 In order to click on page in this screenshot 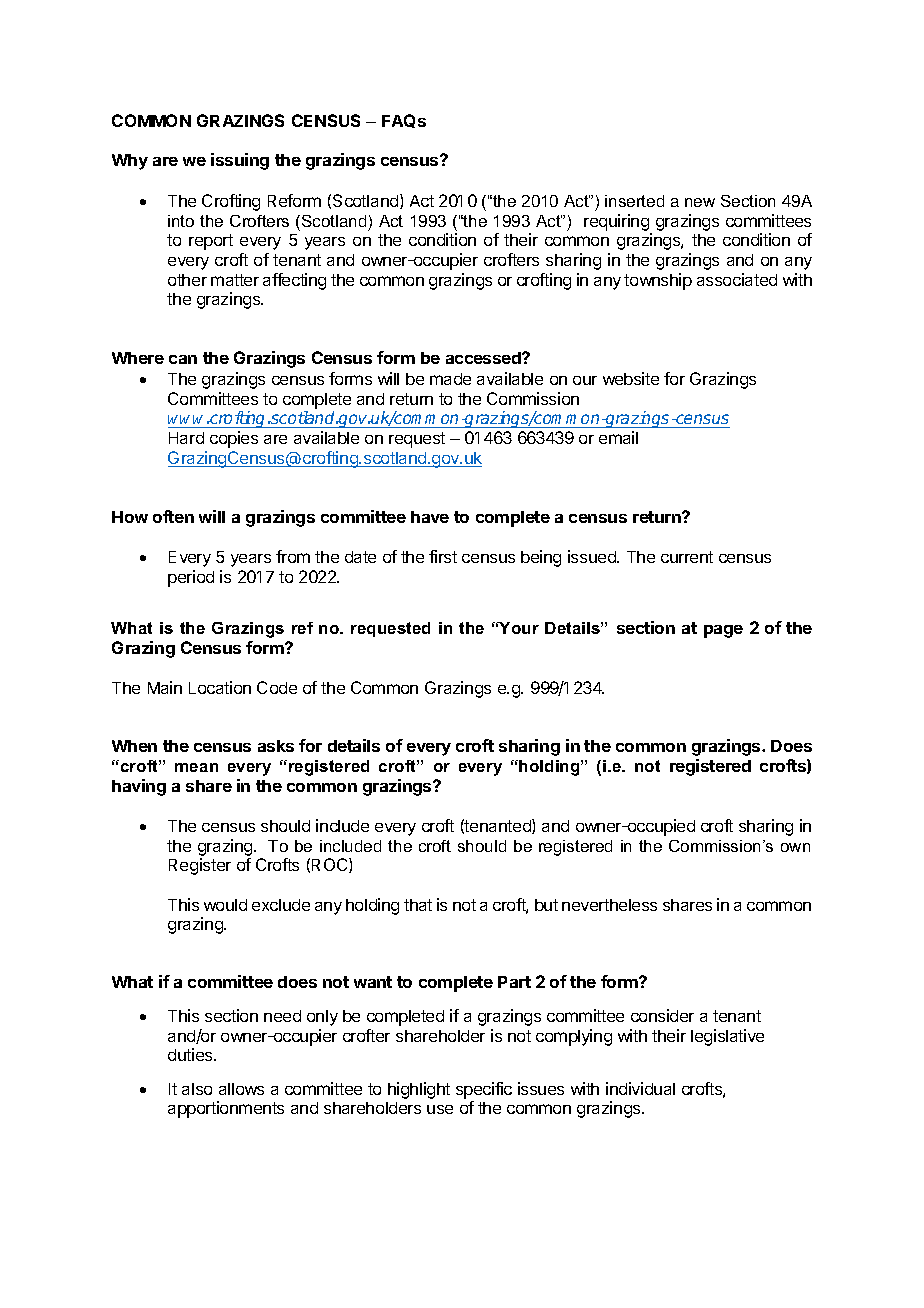, I will do `click(723, 631)`.
